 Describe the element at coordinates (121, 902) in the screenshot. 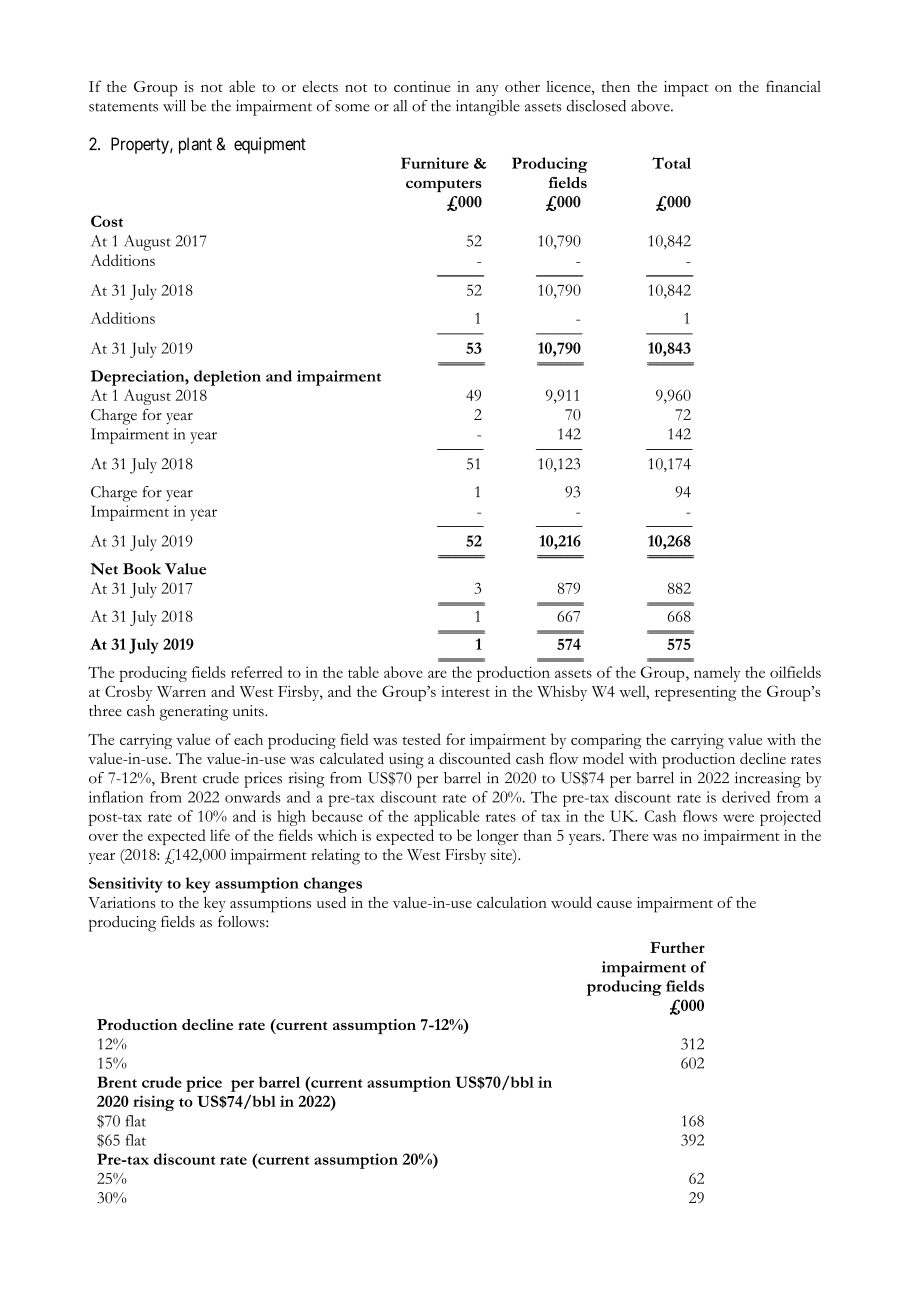

I see `Variations` at that location.
